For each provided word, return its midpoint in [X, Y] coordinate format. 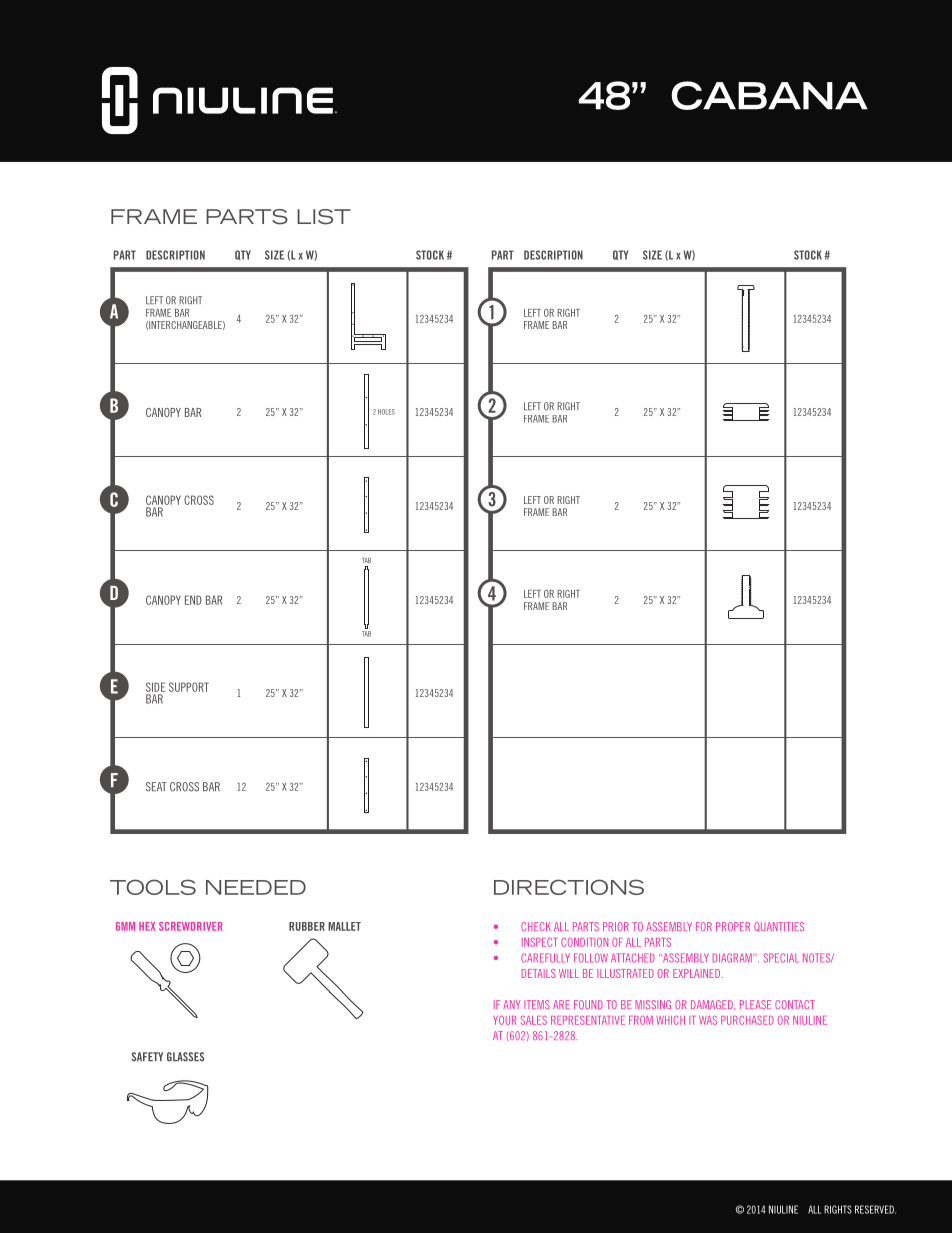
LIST [324, 217]
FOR [704, 926]
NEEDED [256, 887]
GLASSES [185, 1057]
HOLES [386, 412]
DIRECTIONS [569, 887]
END [193, 600]
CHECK [536, 926]
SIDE [156, 687]
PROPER [733, 926]
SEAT [156, 787]
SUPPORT [189, 687]
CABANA [769, 95]
